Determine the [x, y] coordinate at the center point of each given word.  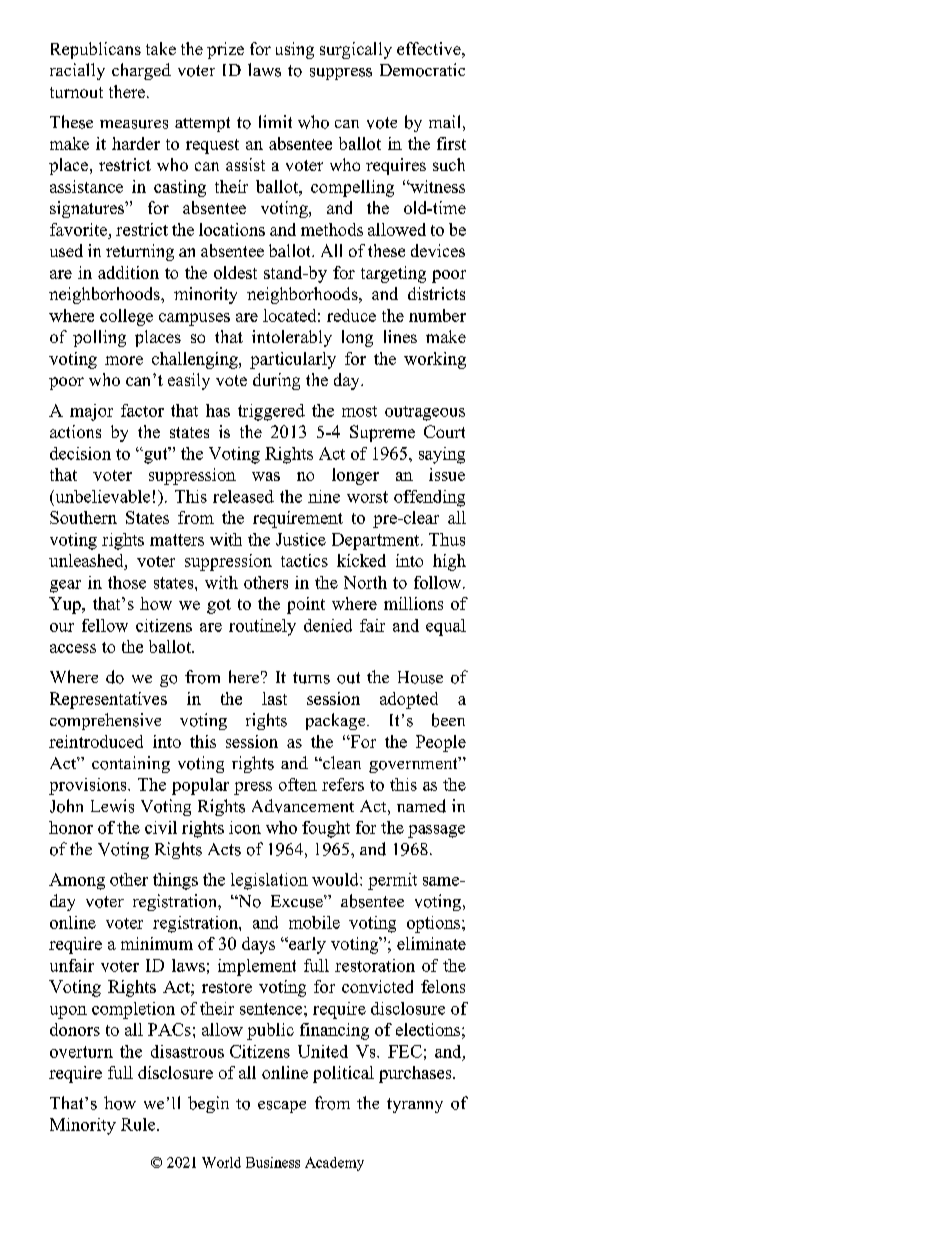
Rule [139, 1124]
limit [275, 121]
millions [413, 603]
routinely [262, 627]
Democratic [422, 70]
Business [273, 1162]
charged [141, 71]
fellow [105, 625]
